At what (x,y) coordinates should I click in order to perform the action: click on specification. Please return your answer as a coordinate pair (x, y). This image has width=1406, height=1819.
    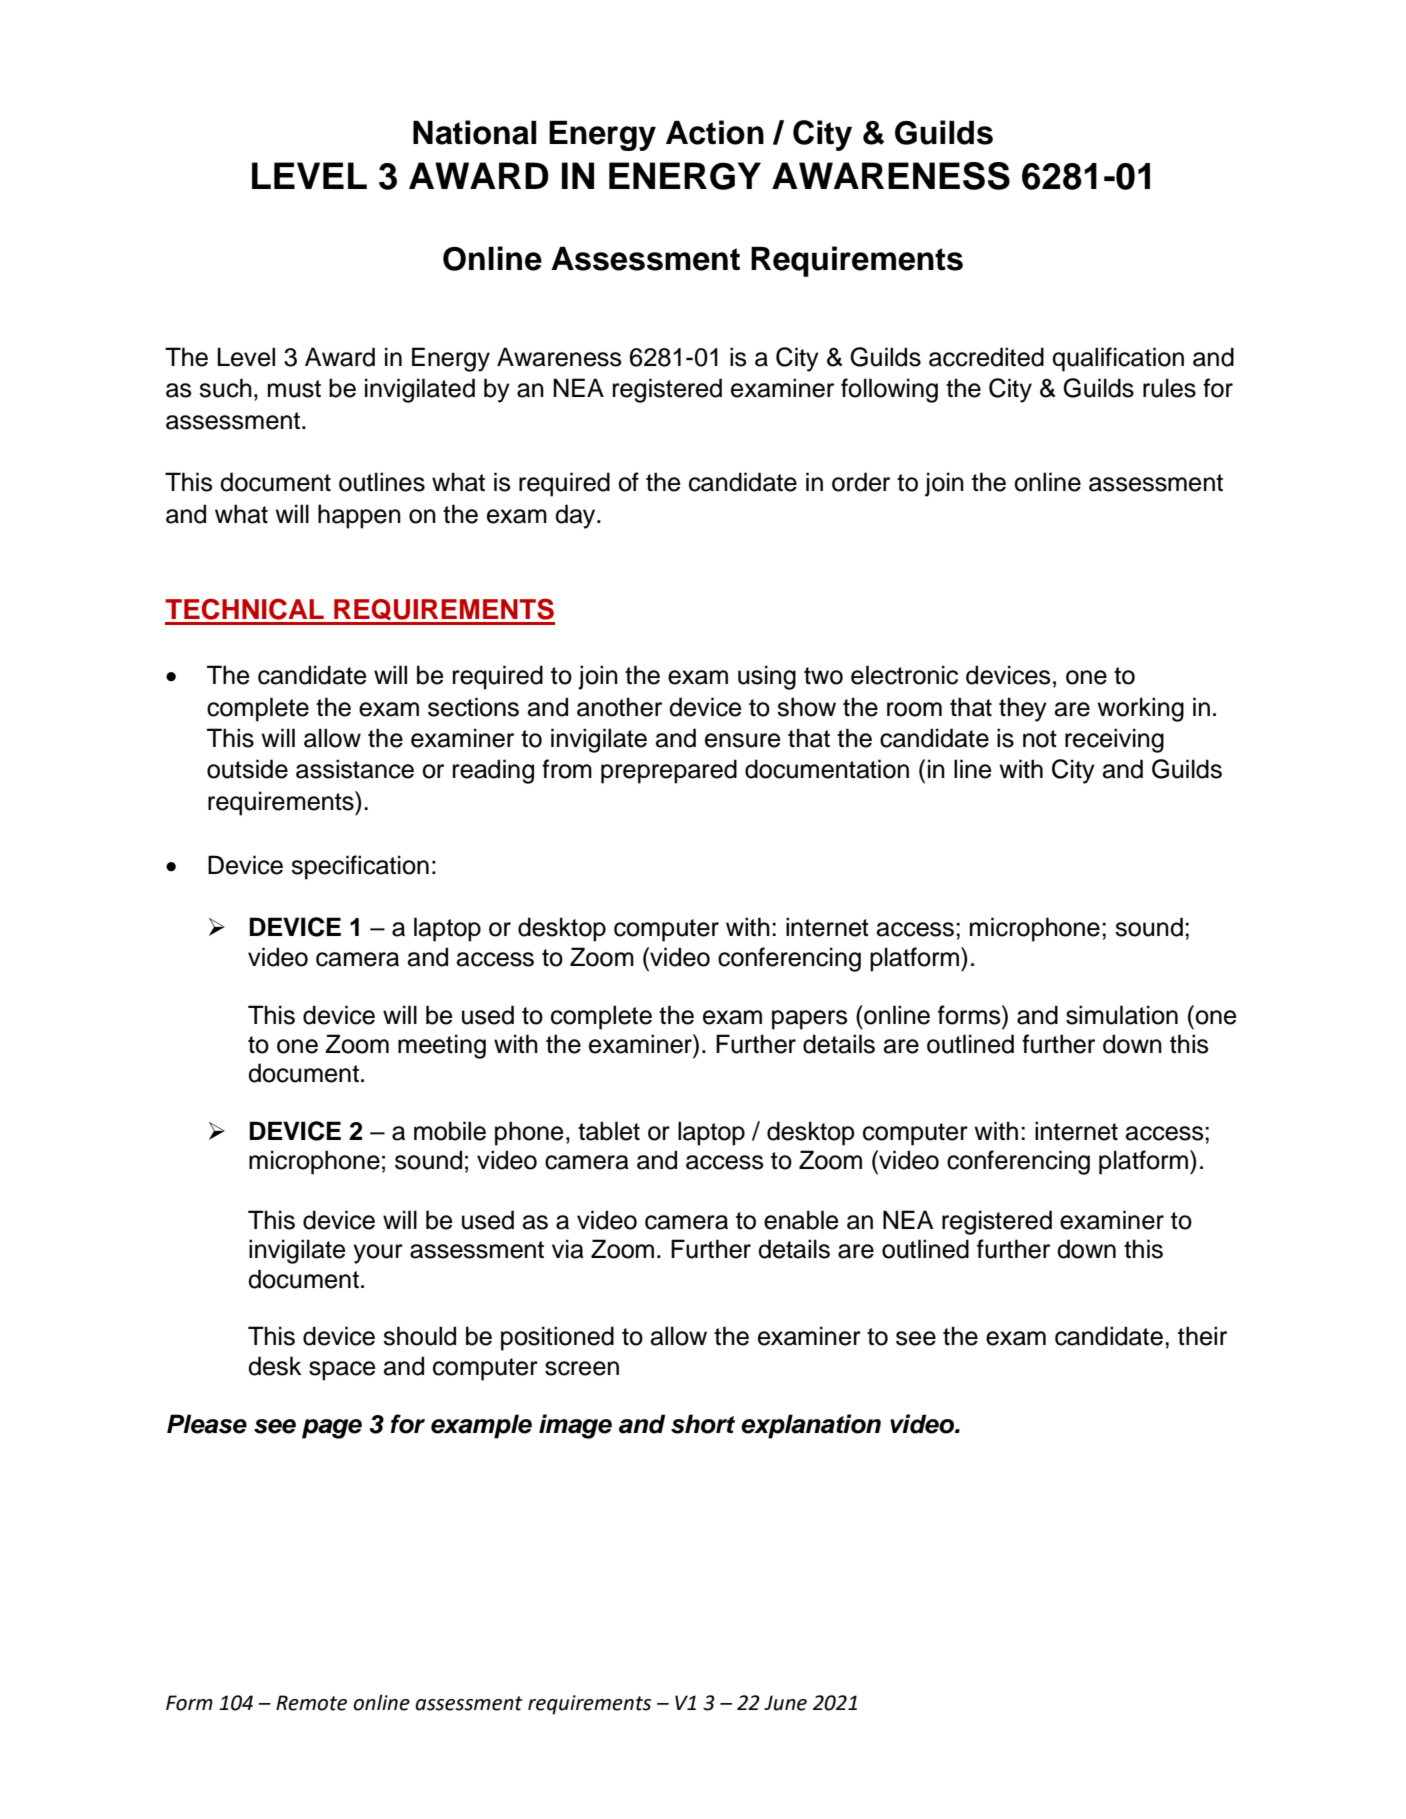
    Looking at the image, I should click on (360, 867).
